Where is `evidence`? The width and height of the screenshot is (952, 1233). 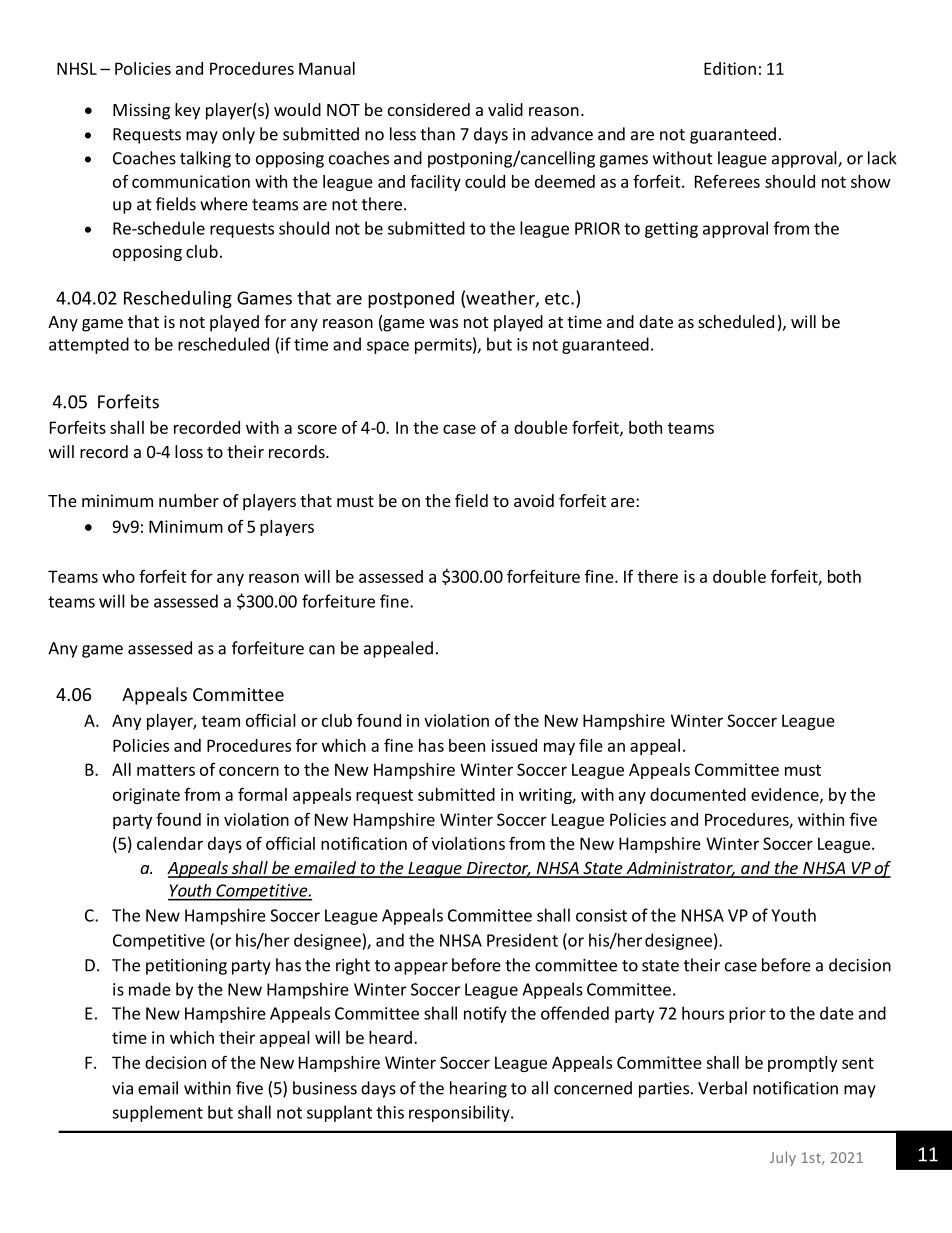
evidence is located at coordinates (786, 795).
